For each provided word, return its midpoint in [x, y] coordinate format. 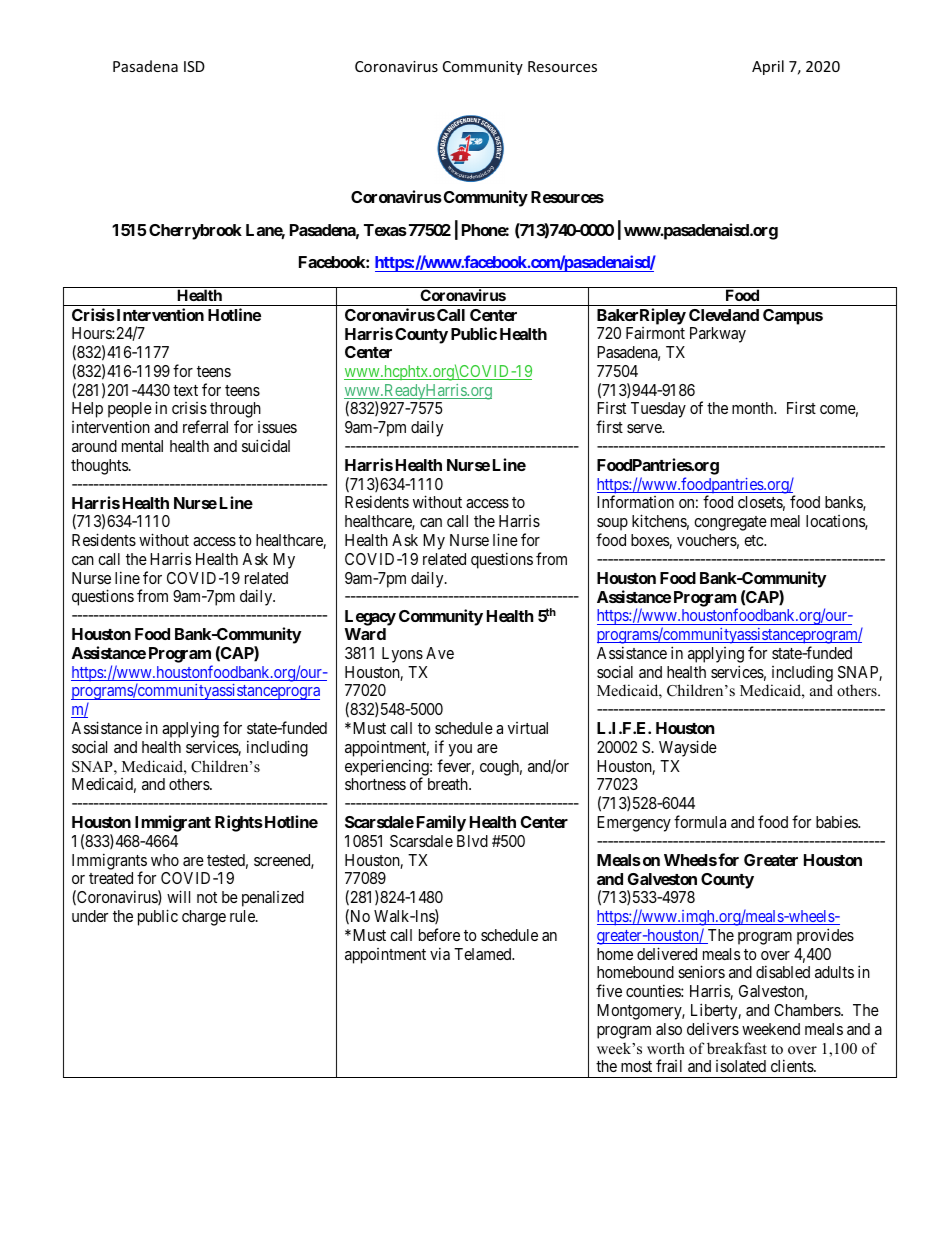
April [768, 67]
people [130, 411]
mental [142, 446]
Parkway [718, 335]
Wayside [688, 748]
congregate [730, 523]
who [165, 860]
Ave [440, 653]
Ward [365, 634]
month [754, 408]
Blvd [472, 841]
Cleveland [724, 315]
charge [204, 918]
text [185, 390]
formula [700, 821]
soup [612, 526]
